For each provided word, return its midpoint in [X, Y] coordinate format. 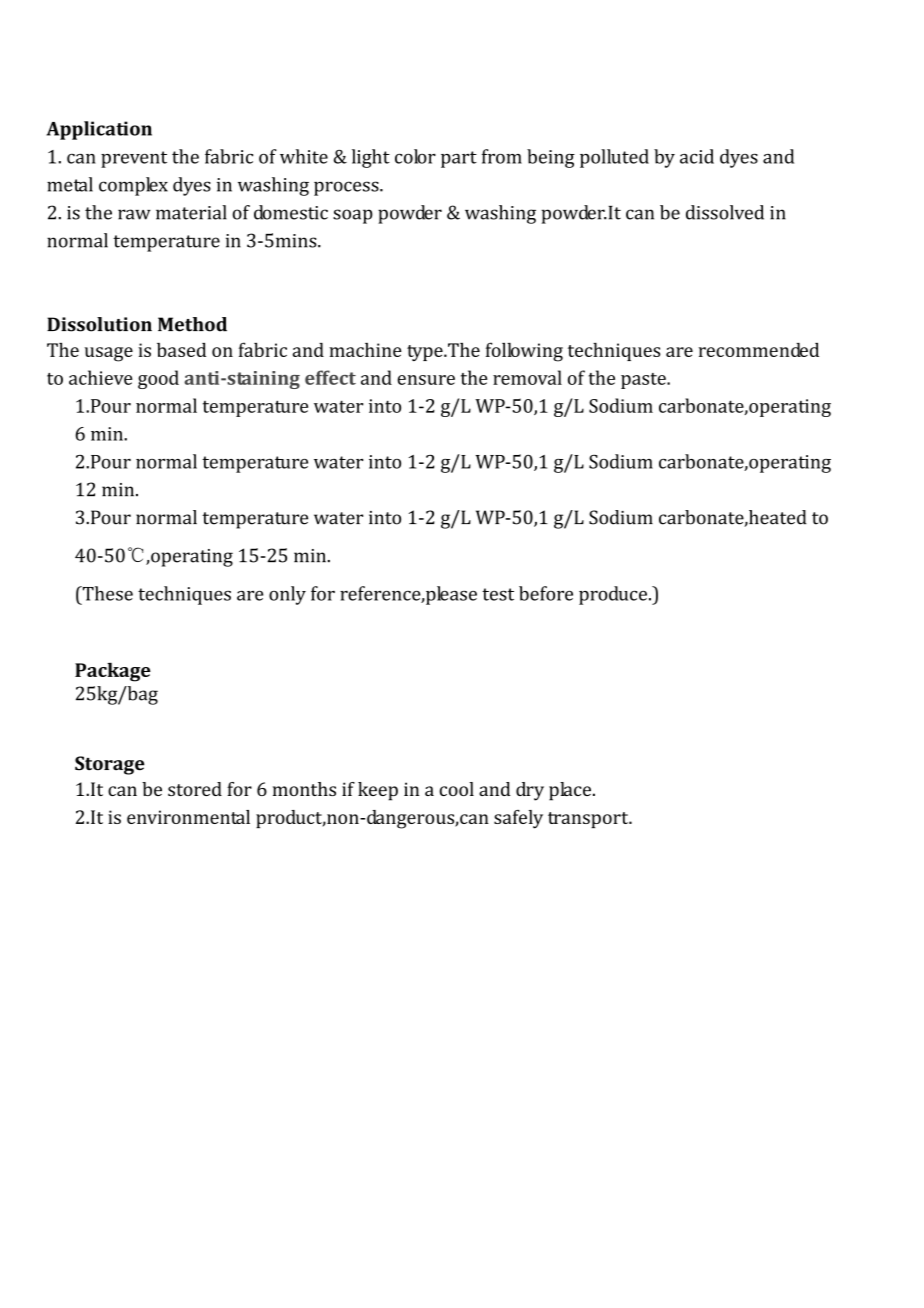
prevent [134, 159]
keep [378, 791]
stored [195, 789]
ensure [426, 380]
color [415, 156]
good [158, 379]
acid [697, 156]
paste [644, 381]
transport [589, 820]
